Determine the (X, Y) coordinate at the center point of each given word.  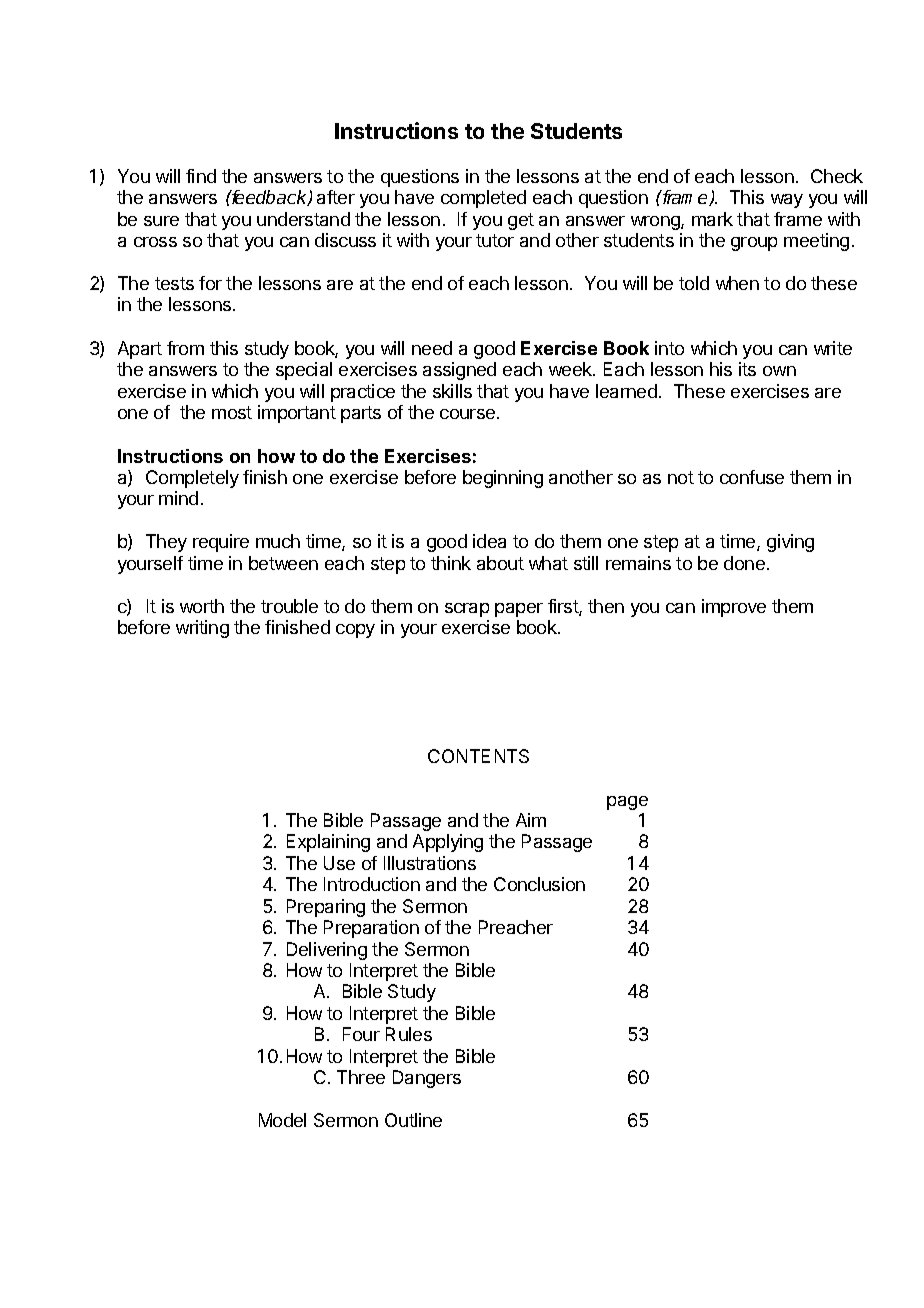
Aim (531, 820)
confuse (752, 477)
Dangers (427, 1079)
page (627, 803)
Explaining (328, 843)
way (787, 201)
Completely (192, 479)
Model (282, 1120)
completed (483, 199)
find (201, 176)
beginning (503, 479)
